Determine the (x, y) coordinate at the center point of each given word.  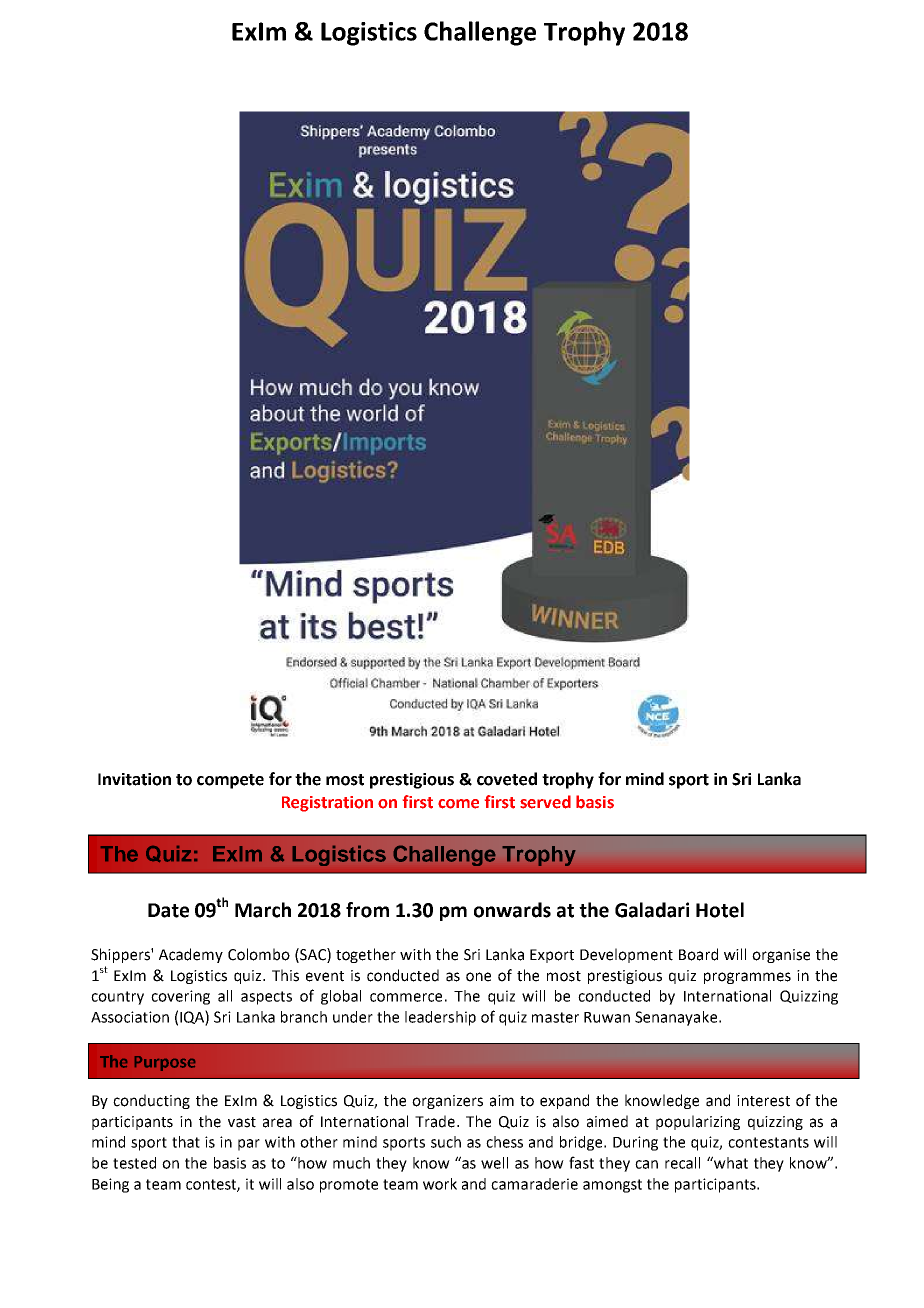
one (478, 977)
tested (134, 1163)
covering (180, 997)
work (440, 1184)
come (458, 804)
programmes (747, 978)
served (545, 802)
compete (230, 781)
